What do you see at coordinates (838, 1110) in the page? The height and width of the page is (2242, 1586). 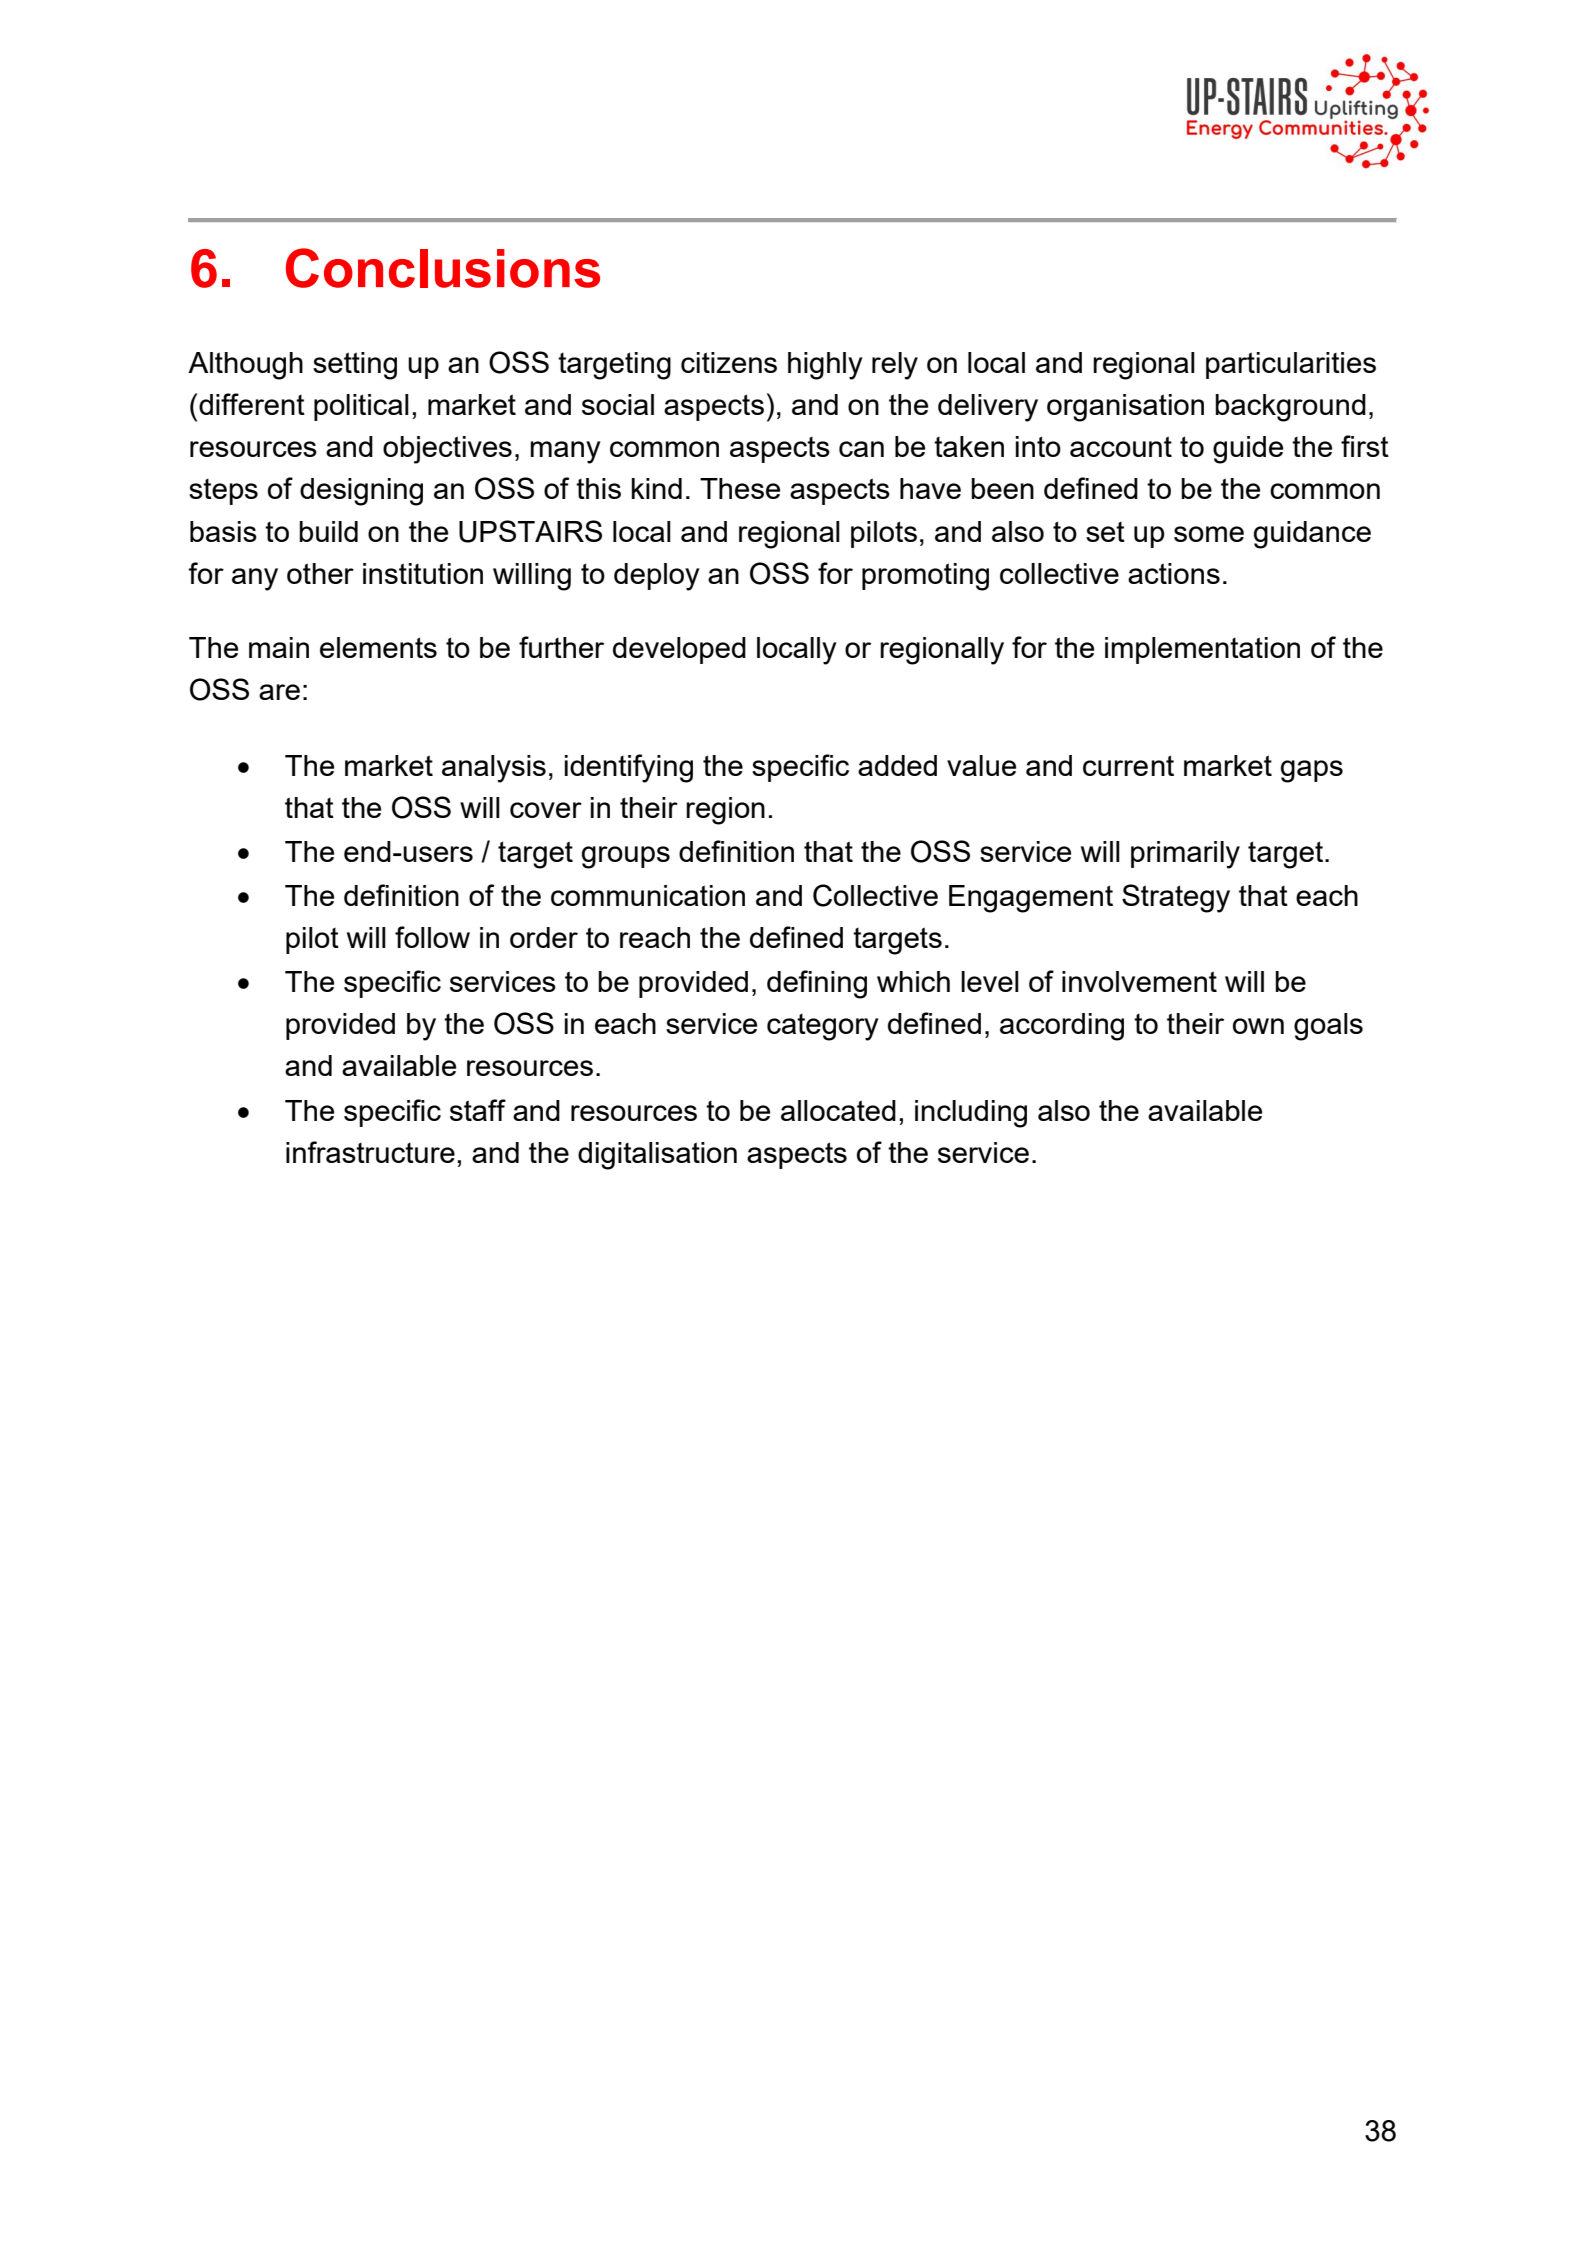 I see `allocated` at bounding box center [838, 1110].
